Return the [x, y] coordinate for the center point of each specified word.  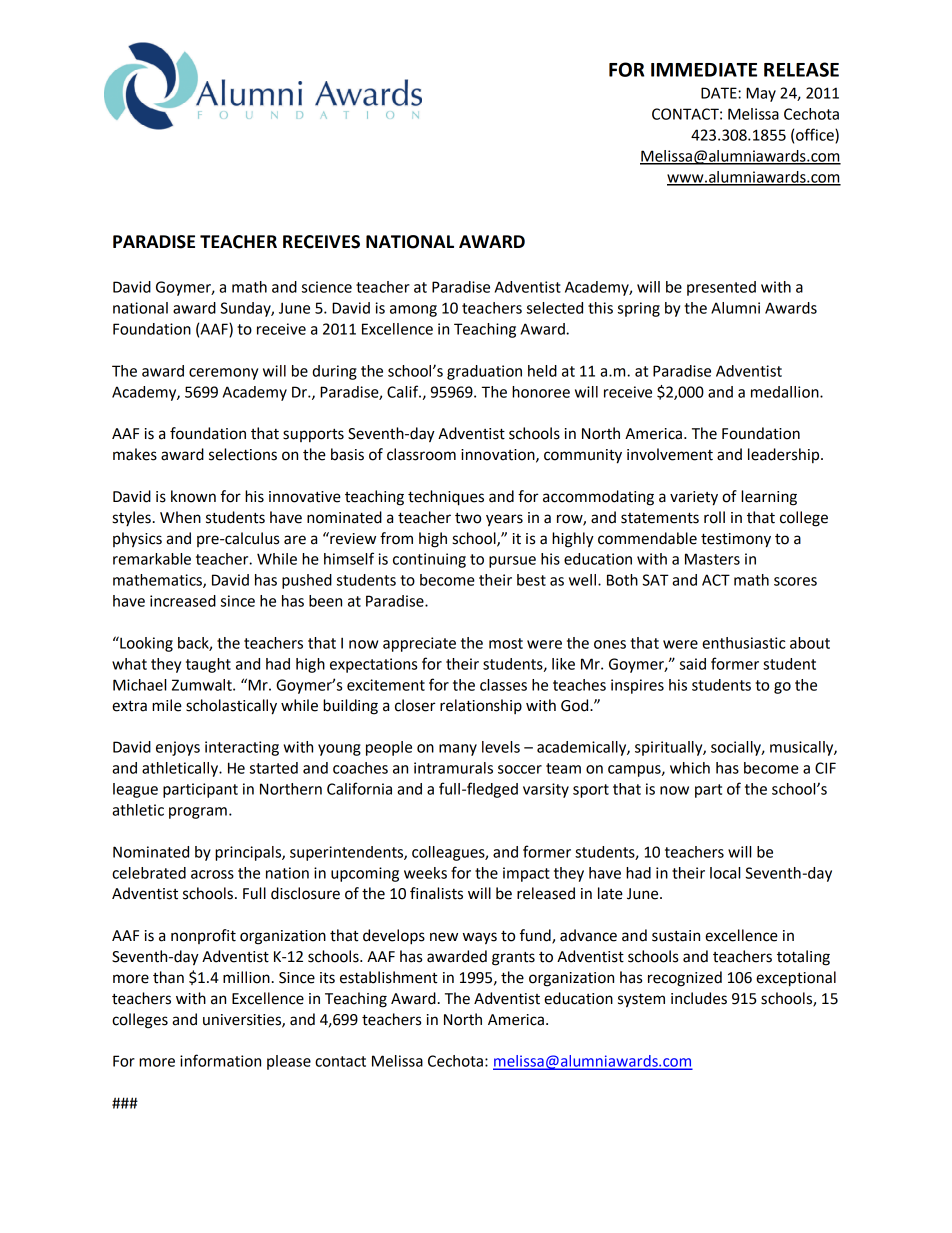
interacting [242, 748]
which [690, 768]
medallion [786, 392]
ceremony [223, 374]
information [220, 1060]
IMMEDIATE [704, 70]
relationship [481, 706]
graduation [484, 372]
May [761, 94]
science [327, 287]
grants [513, 959]
